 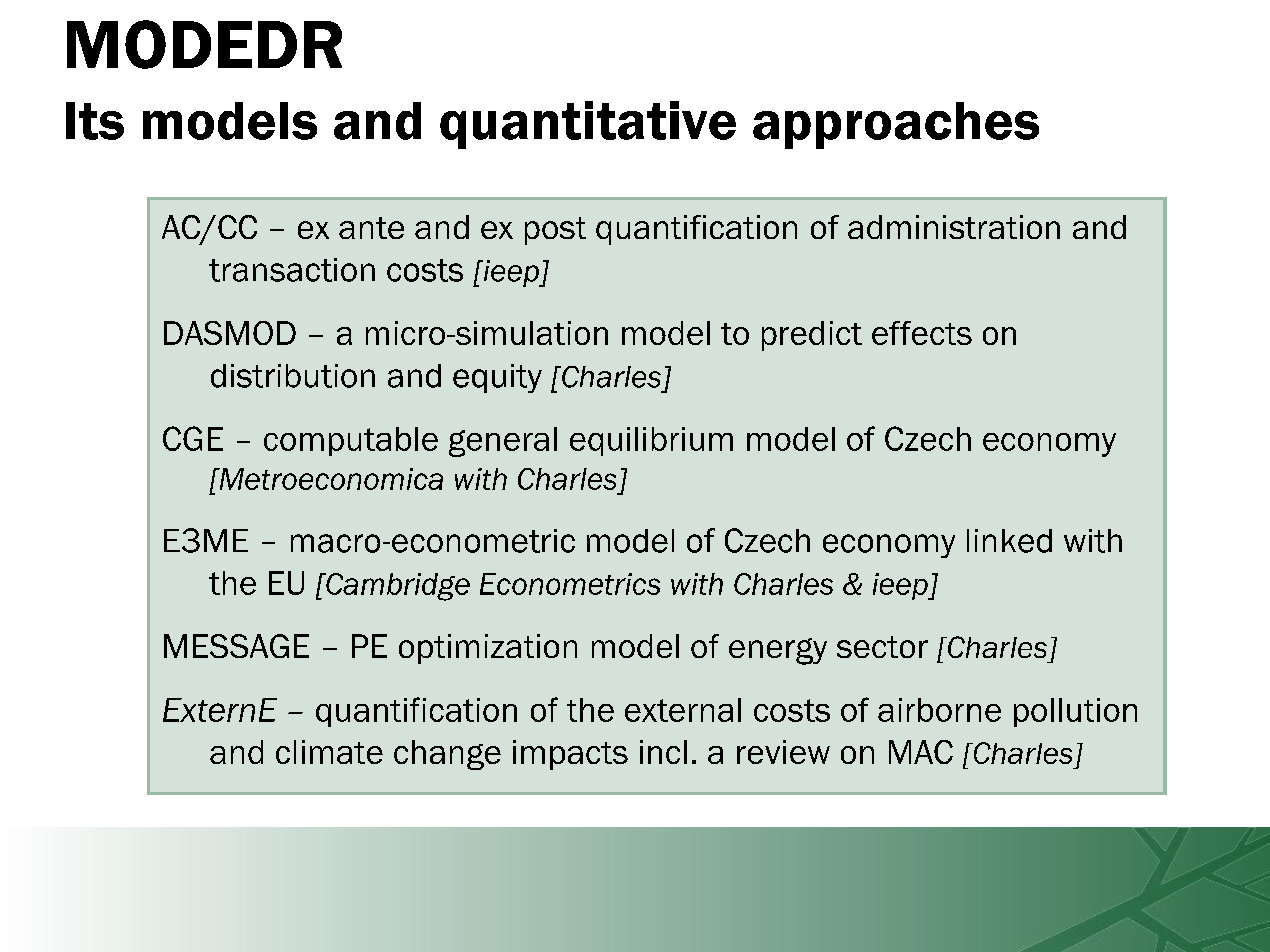 I want to click on approaches, so click(x=896, y=125).
